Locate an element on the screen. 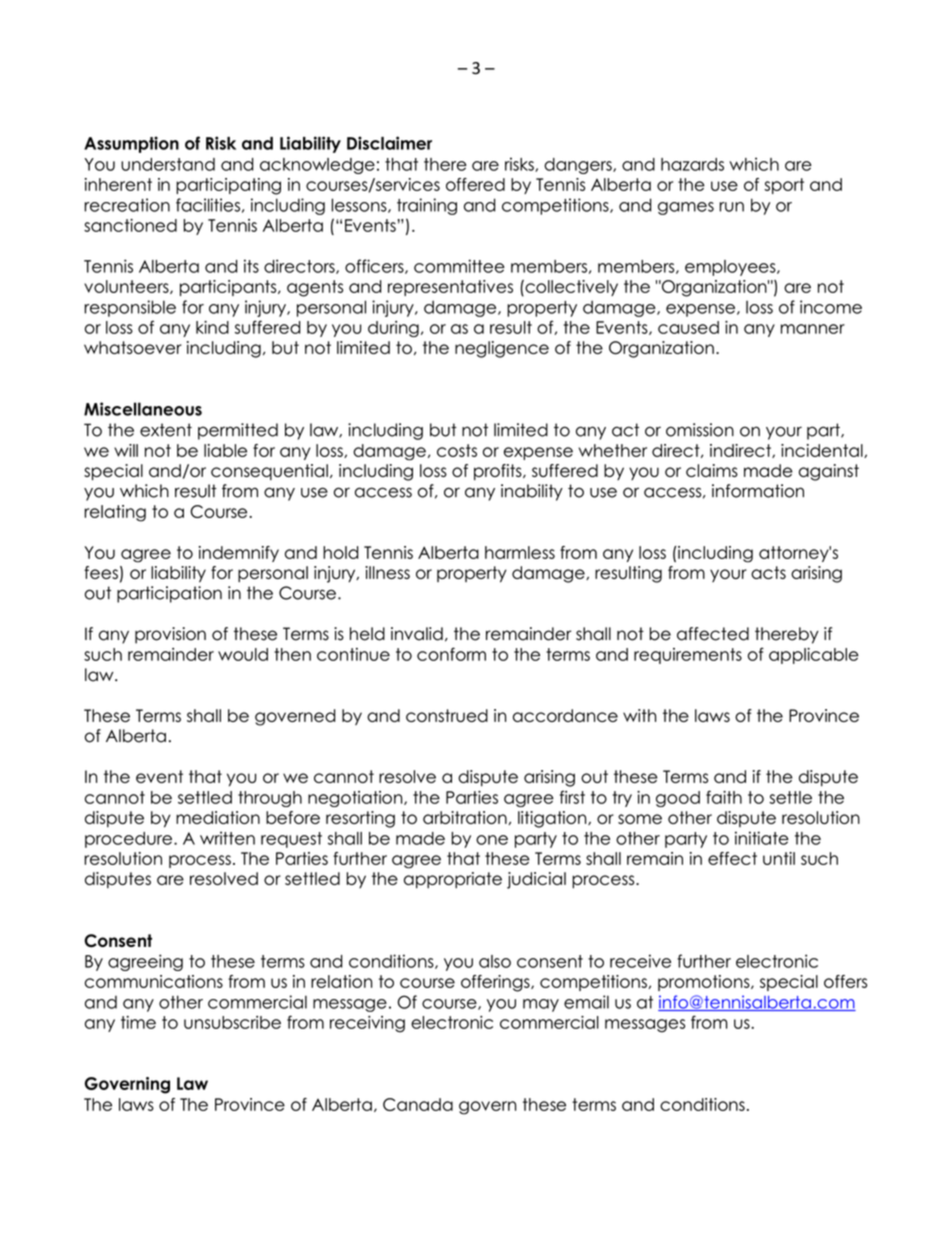 Image resolution: width=952 pixels, height=1233 pixels. unsubscribe is located at coordinates (232, 1022).
